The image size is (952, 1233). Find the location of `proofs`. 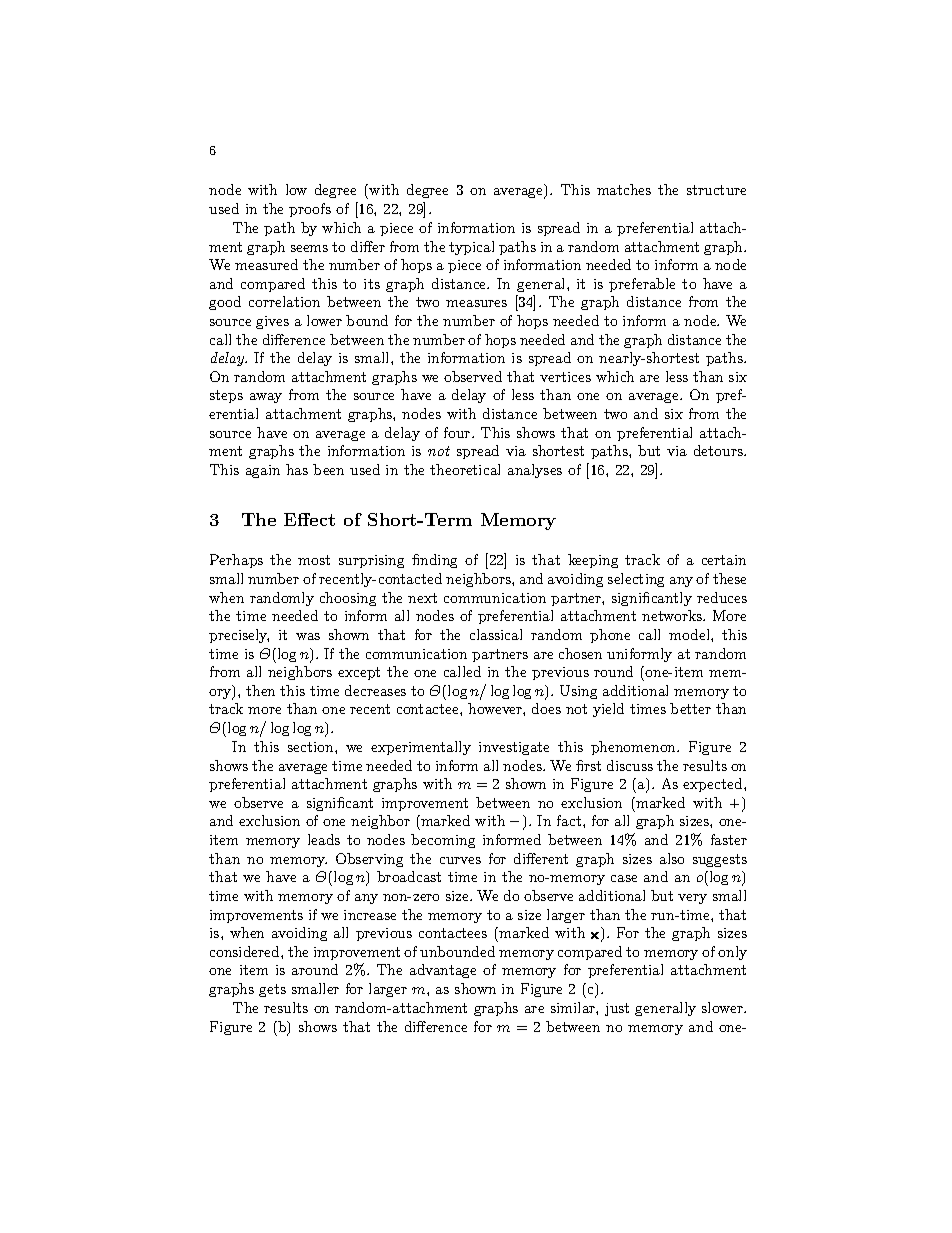

proofs is located at coordinates (310, 210).
